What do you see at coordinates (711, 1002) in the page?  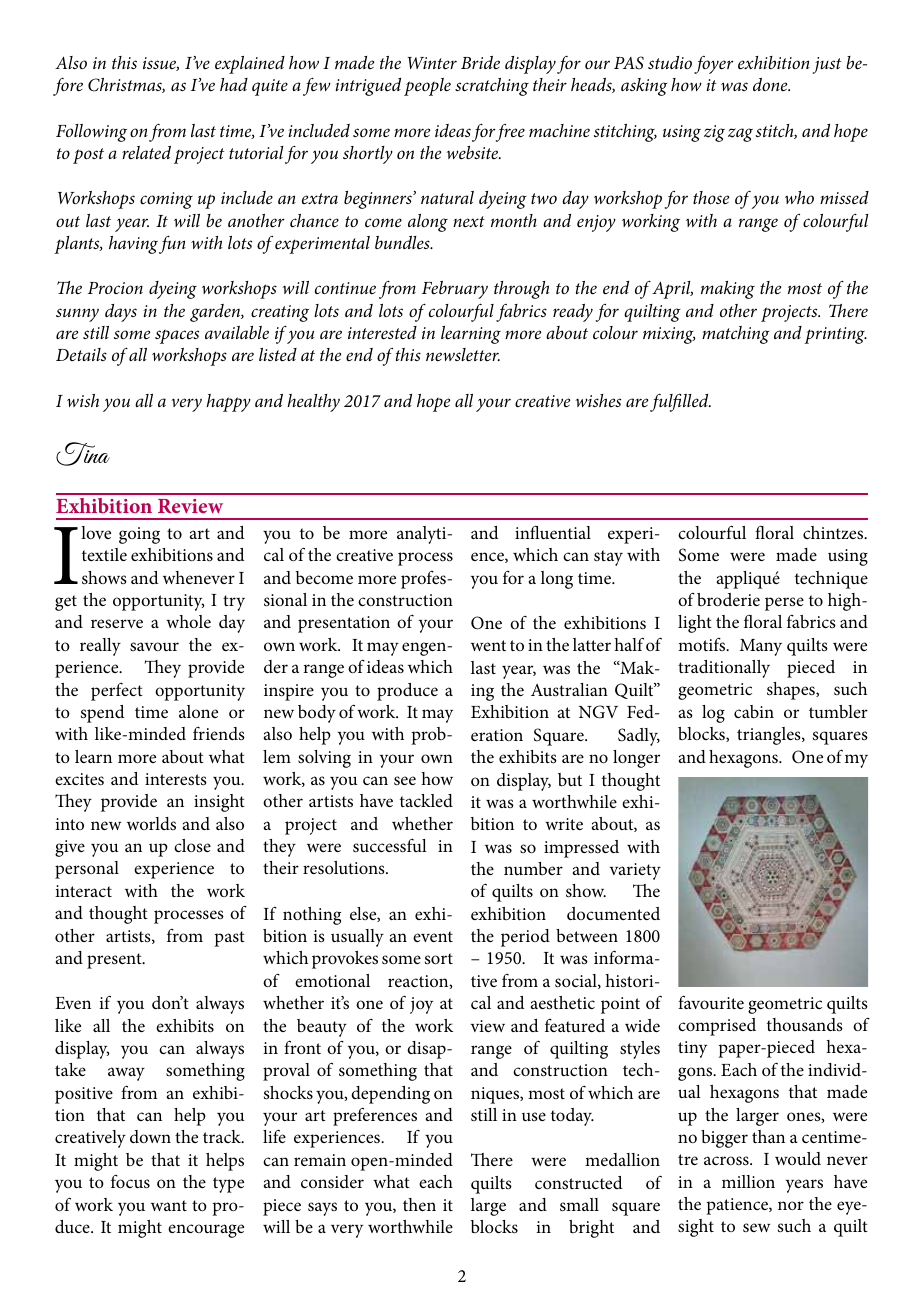 I see `favourite` at bounding box center [711, 1002].
